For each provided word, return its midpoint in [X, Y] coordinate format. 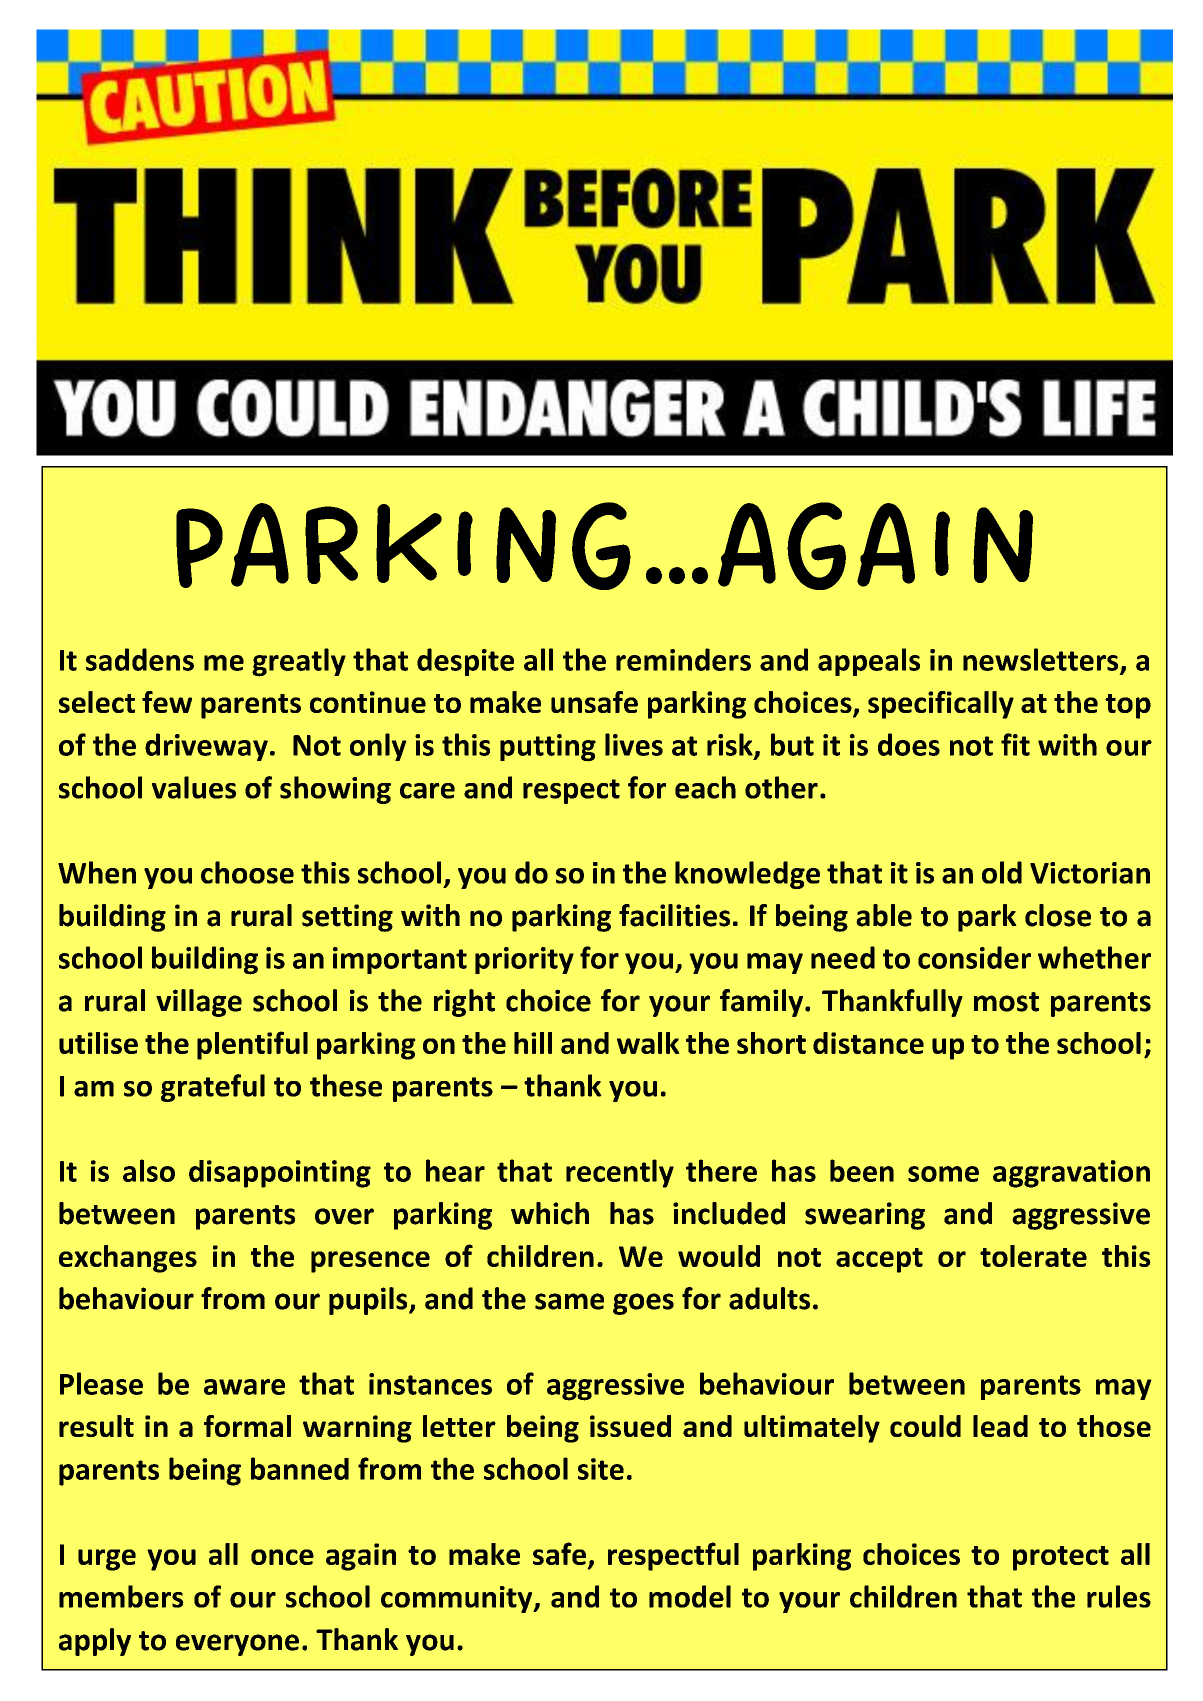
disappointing [280, 1174]
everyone [237, 1645]
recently [620, 1173]
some [943, 1174]
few [167, 702]
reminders [683, 659]
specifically [941, 705]
